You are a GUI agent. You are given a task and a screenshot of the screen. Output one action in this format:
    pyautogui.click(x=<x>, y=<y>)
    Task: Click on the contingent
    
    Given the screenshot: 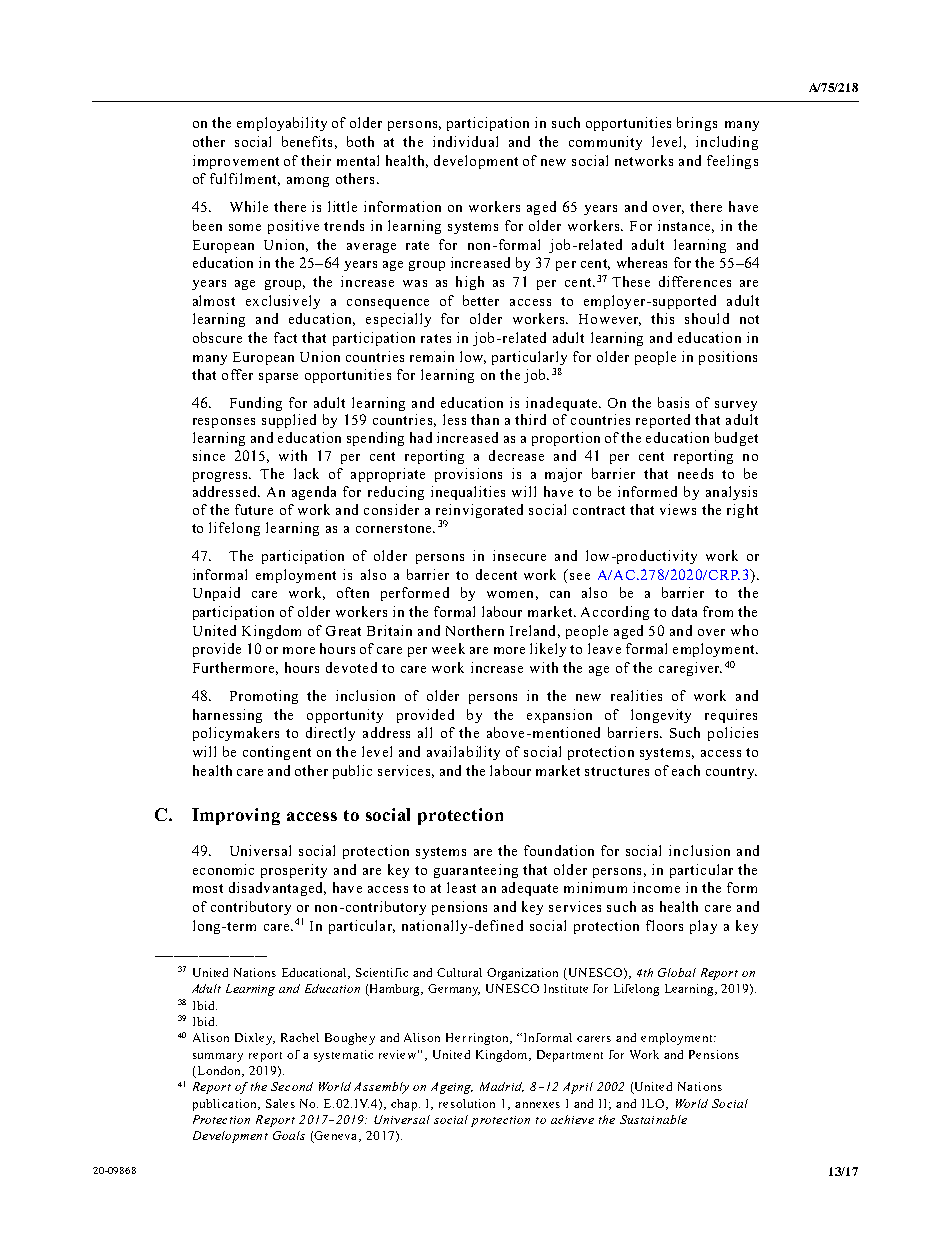 What is the action you would take?
    pyautogui.click(x=277, y=753)
